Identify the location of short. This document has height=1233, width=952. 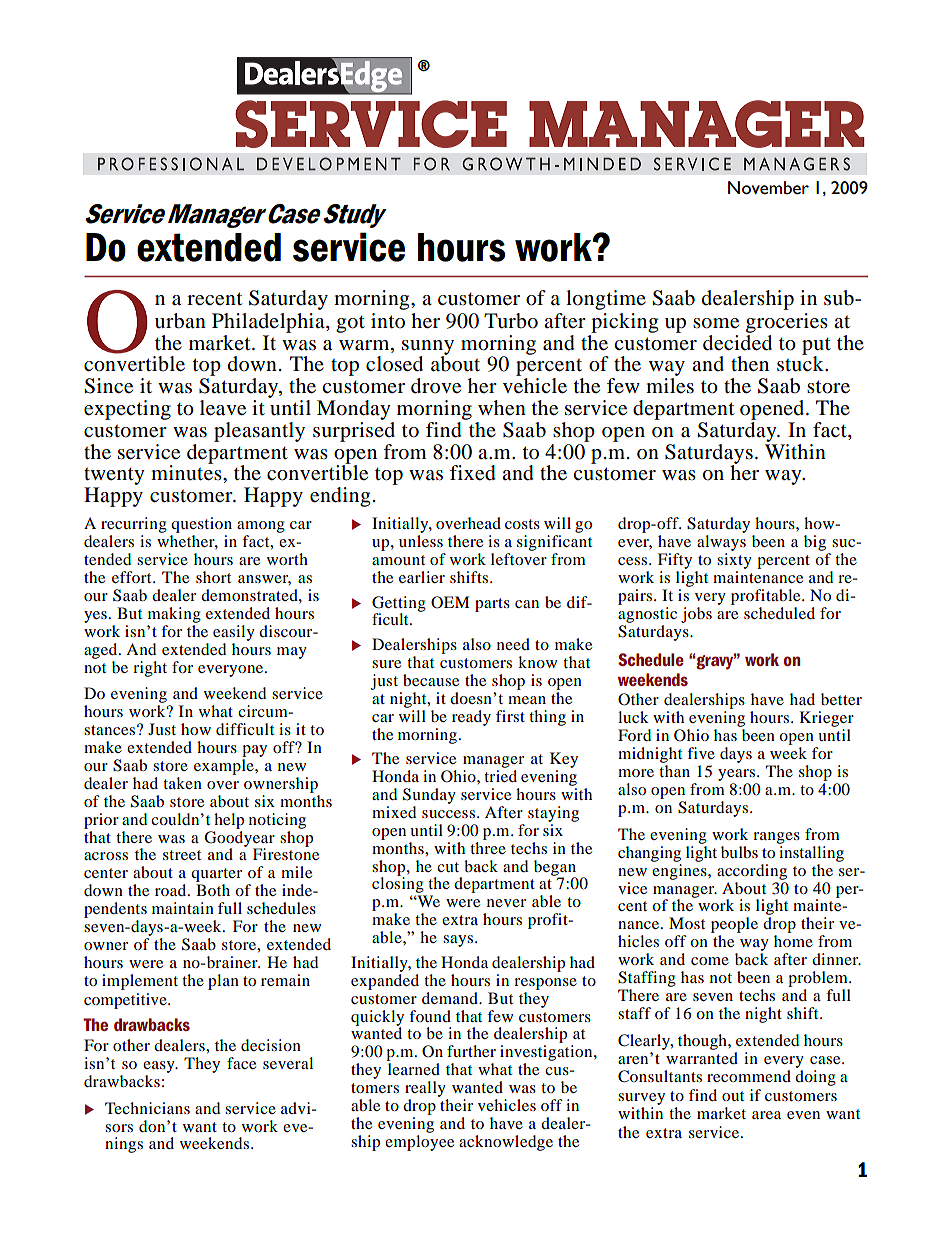
(213, 577).
